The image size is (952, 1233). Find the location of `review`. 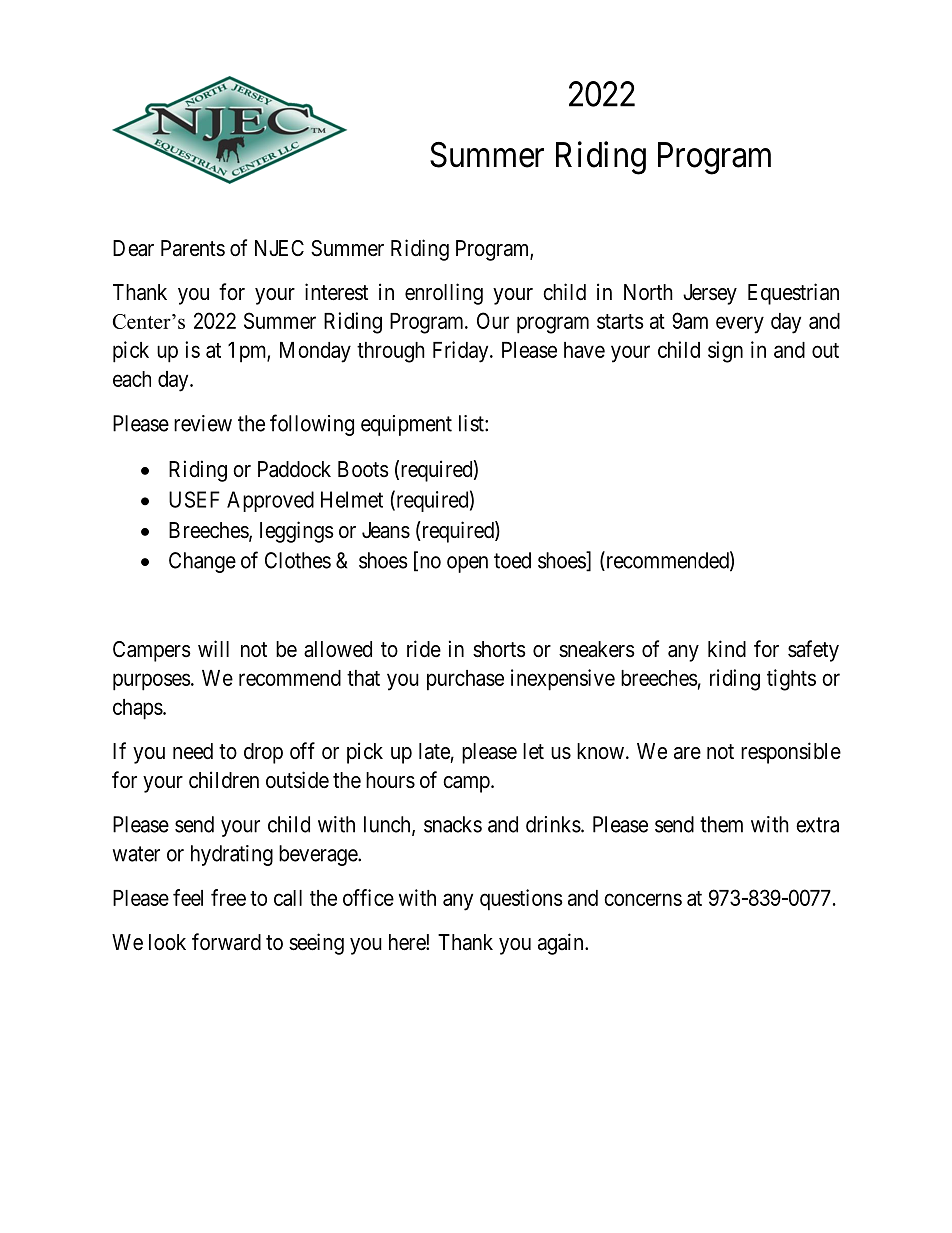

review is located at coordinates (203, 423).
